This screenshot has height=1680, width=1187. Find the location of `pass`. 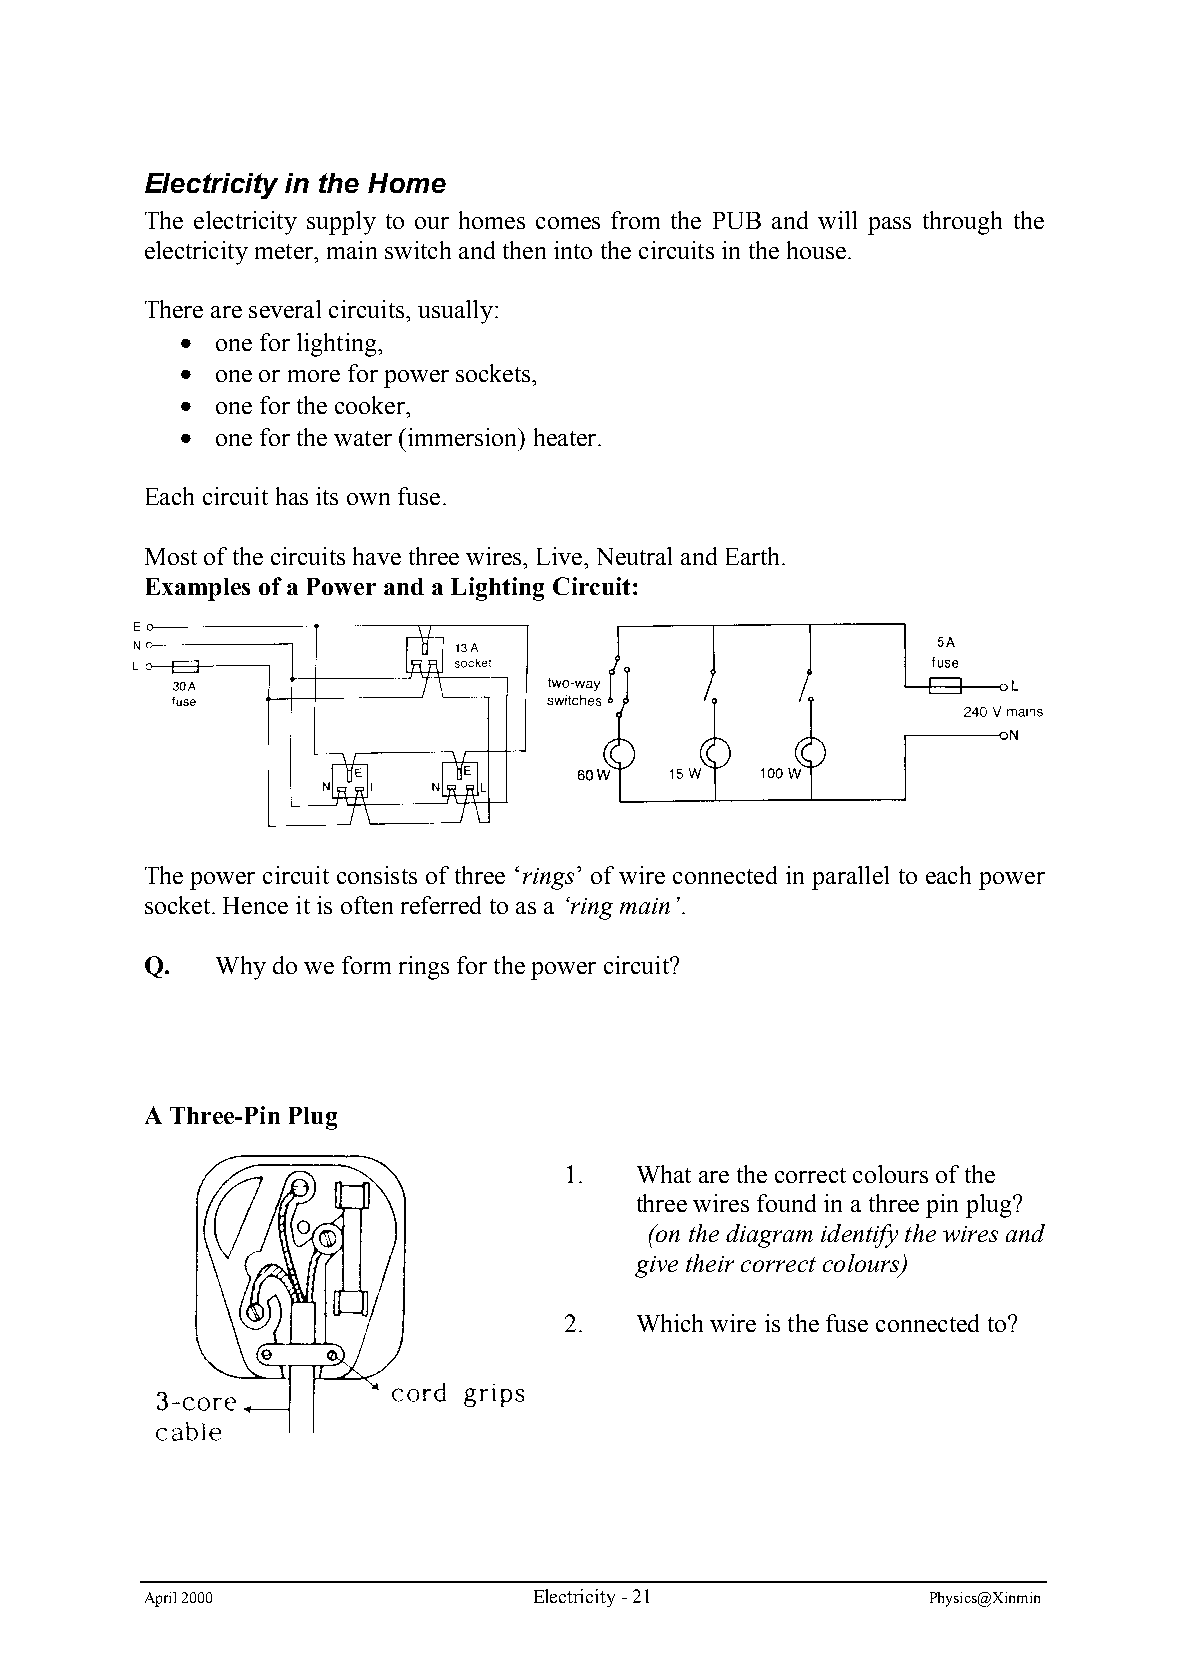

pass is located at coordinates (889, 226).
